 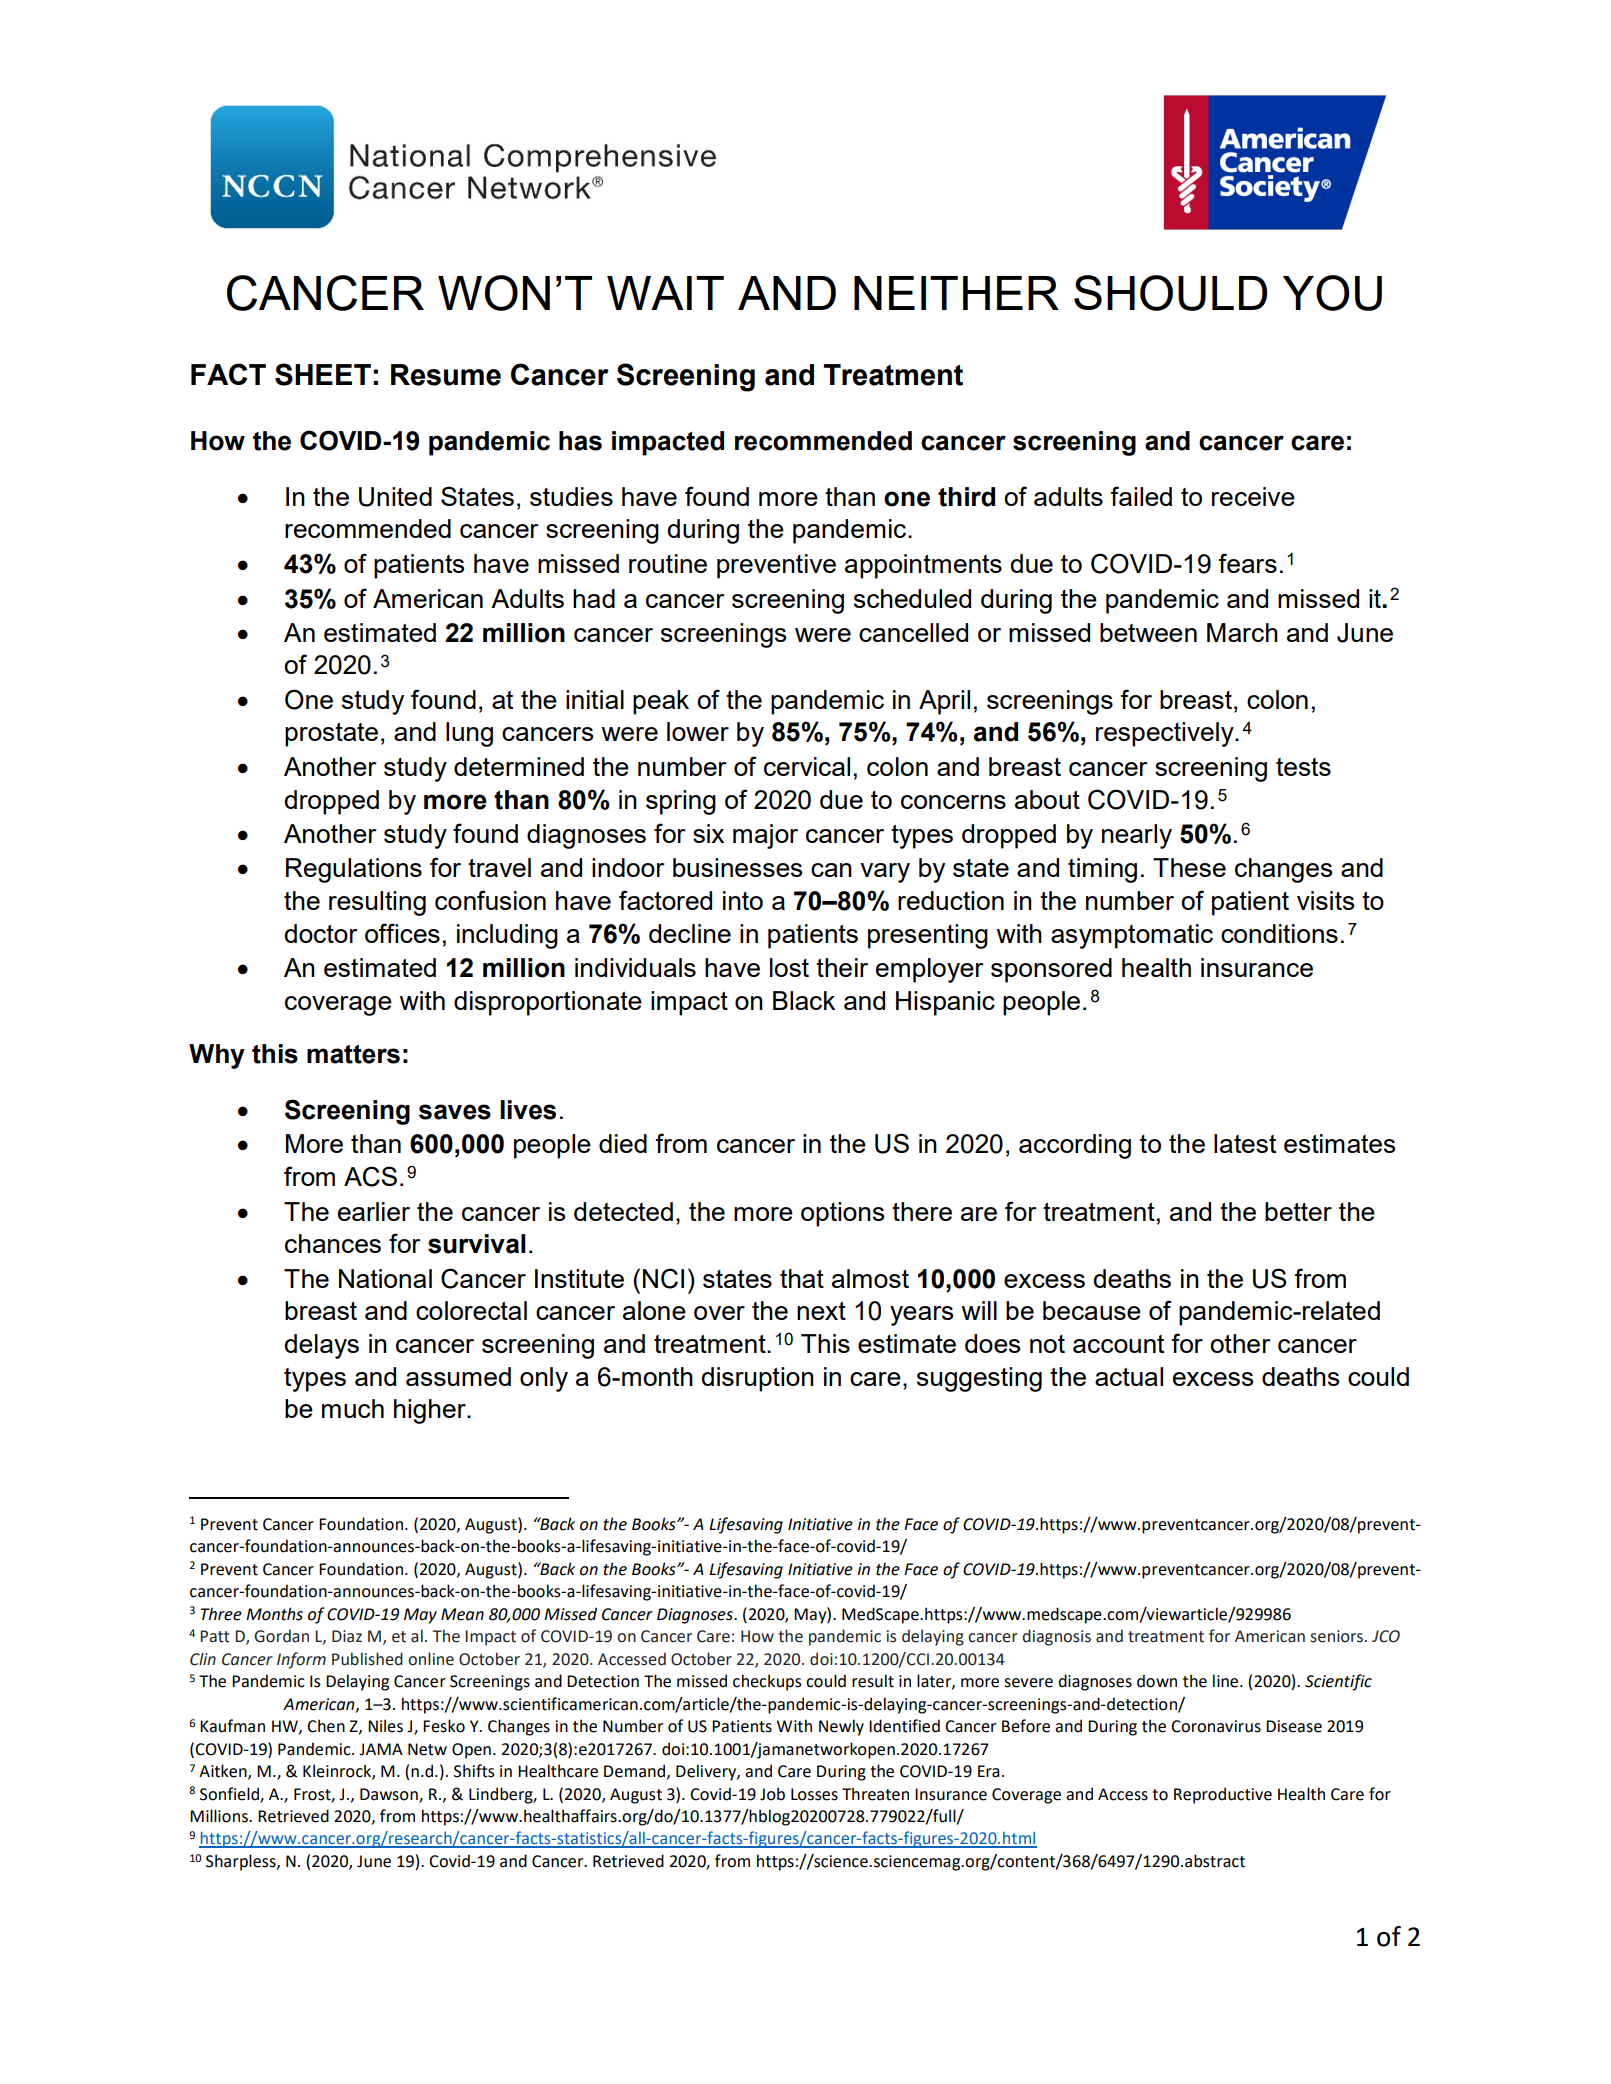 I want to click on Regulations, so click(x=354, y=870).
